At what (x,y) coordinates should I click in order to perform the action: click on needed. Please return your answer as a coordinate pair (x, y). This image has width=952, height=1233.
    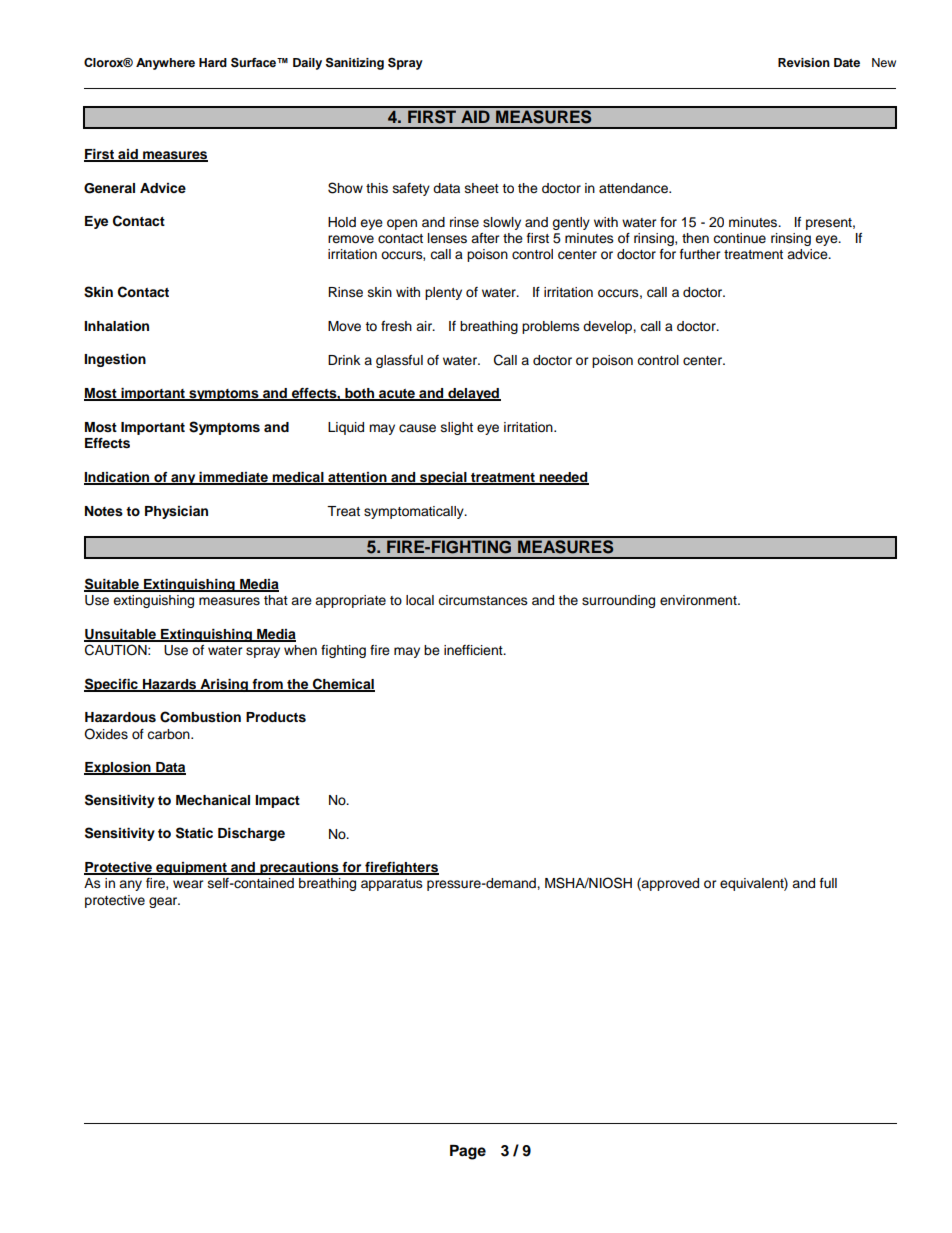
    Looking at the image, I should click on (563, 478).
